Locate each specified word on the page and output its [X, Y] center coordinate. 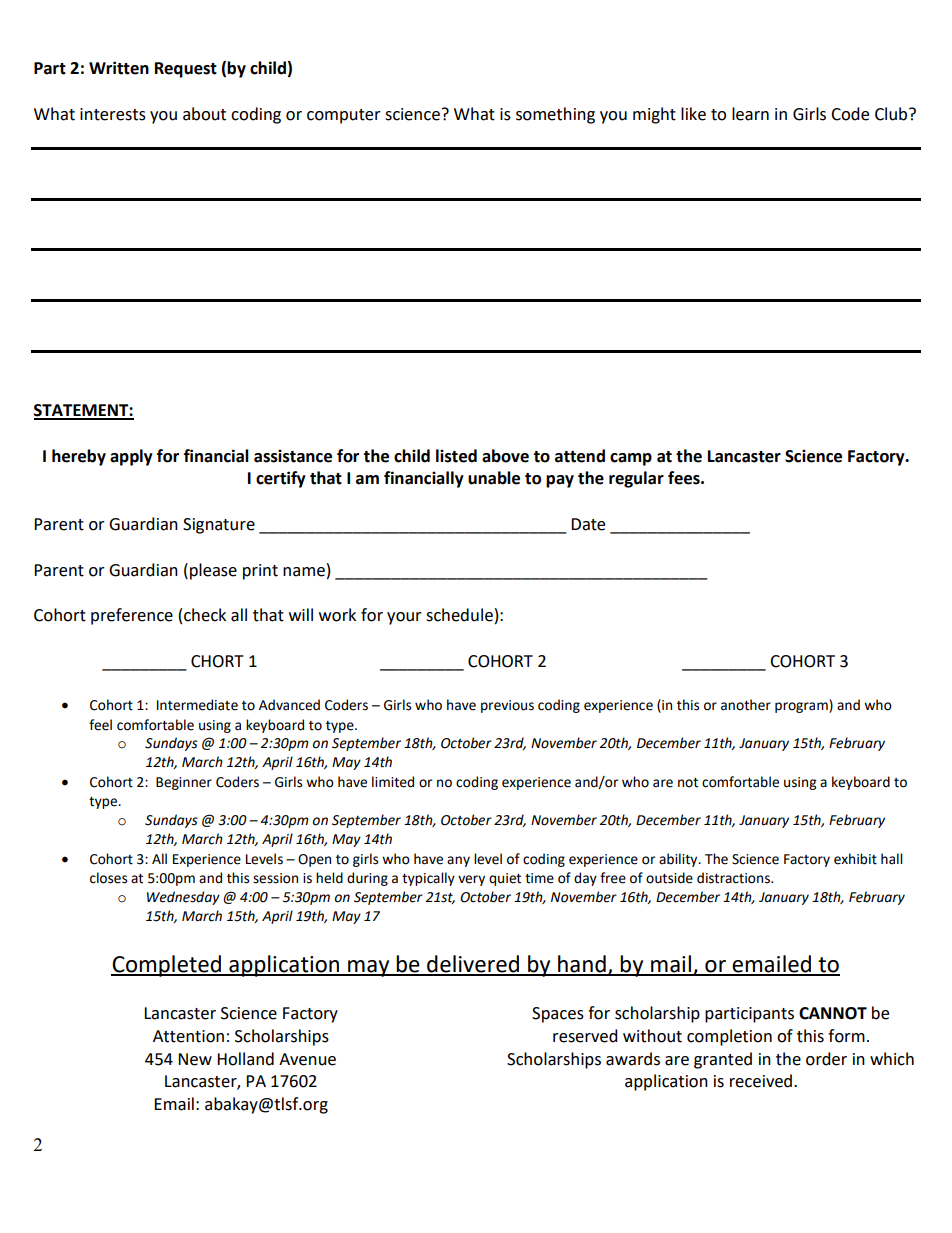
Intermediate [197, 705]
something [555, 115]
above [505, 456]
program [802, 707]
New [195, 1059]
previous [507, 706]
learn [750, 114]
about [204, 114]
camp [631, 459]
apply [131, 457]
